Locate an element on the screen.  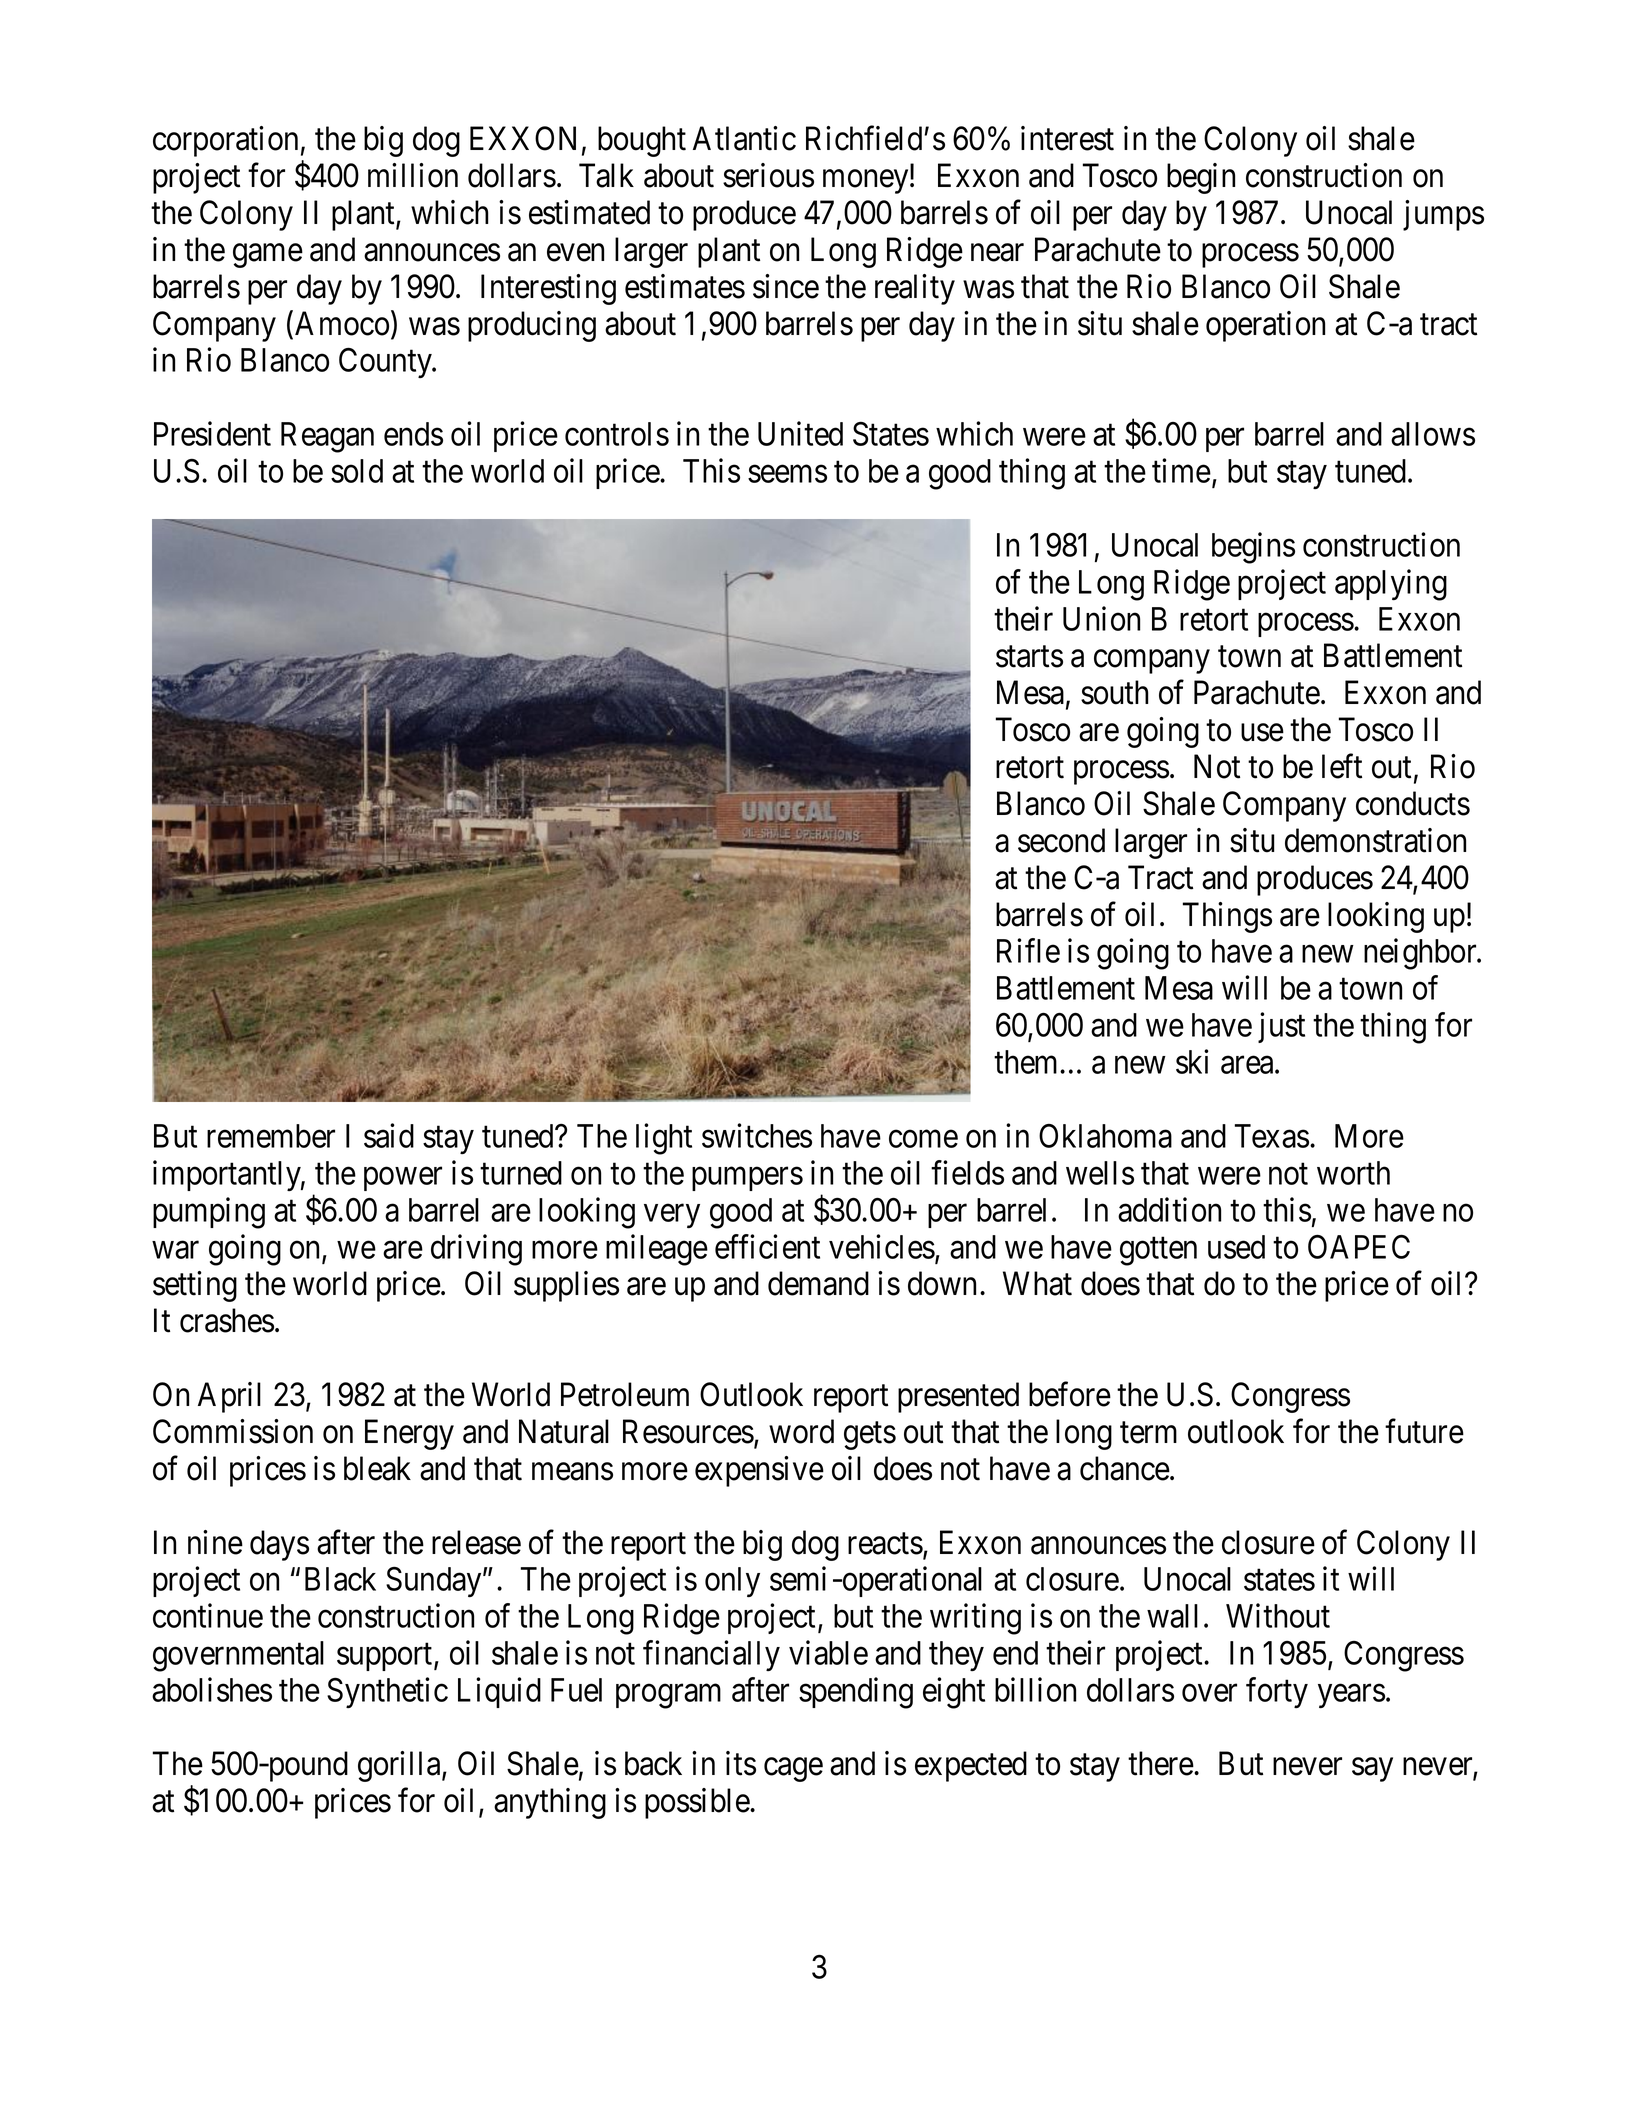
remember is located at coordinates (271, 1136).
